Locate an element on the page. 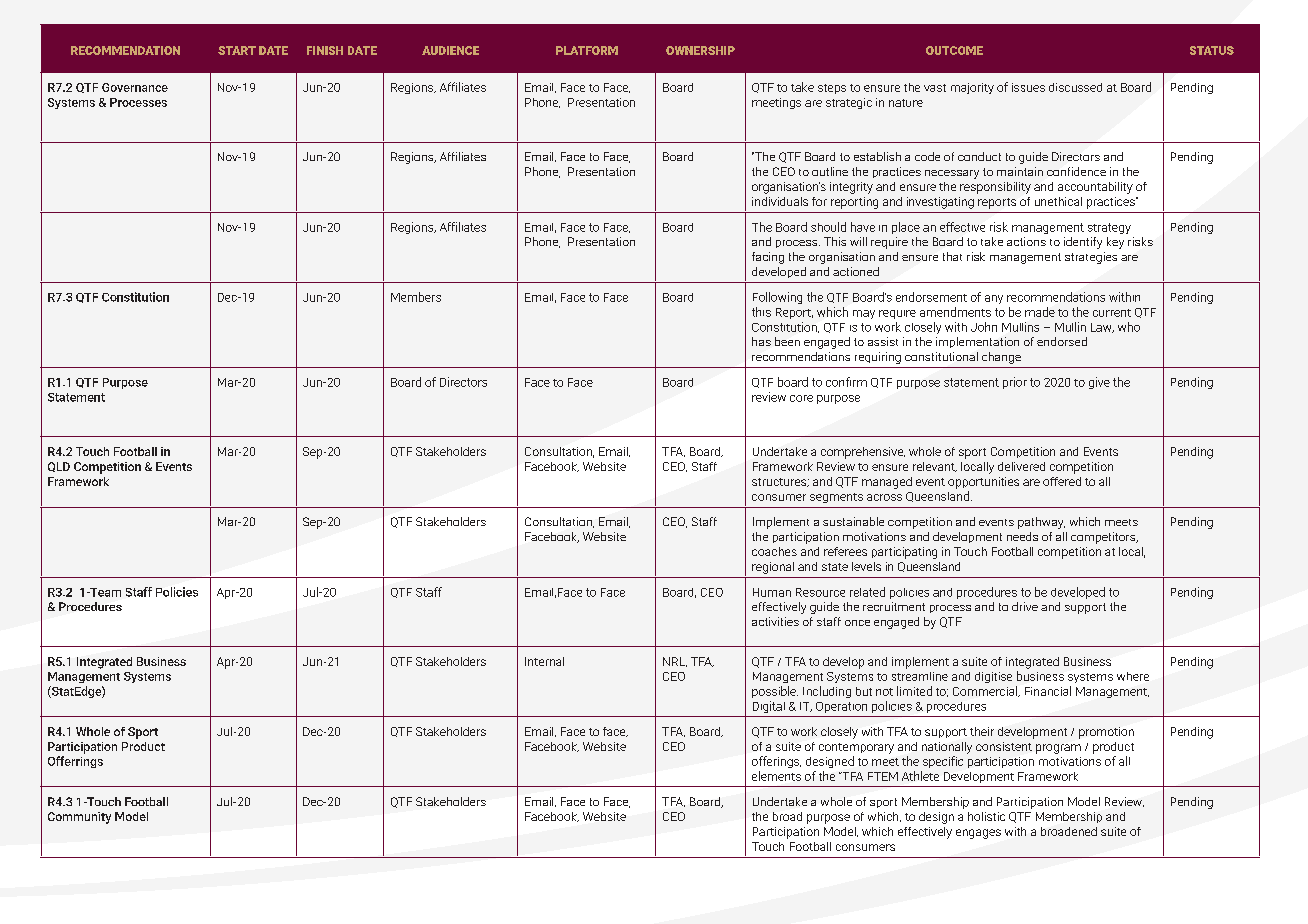  Community is located at coordinates (79, 818).
